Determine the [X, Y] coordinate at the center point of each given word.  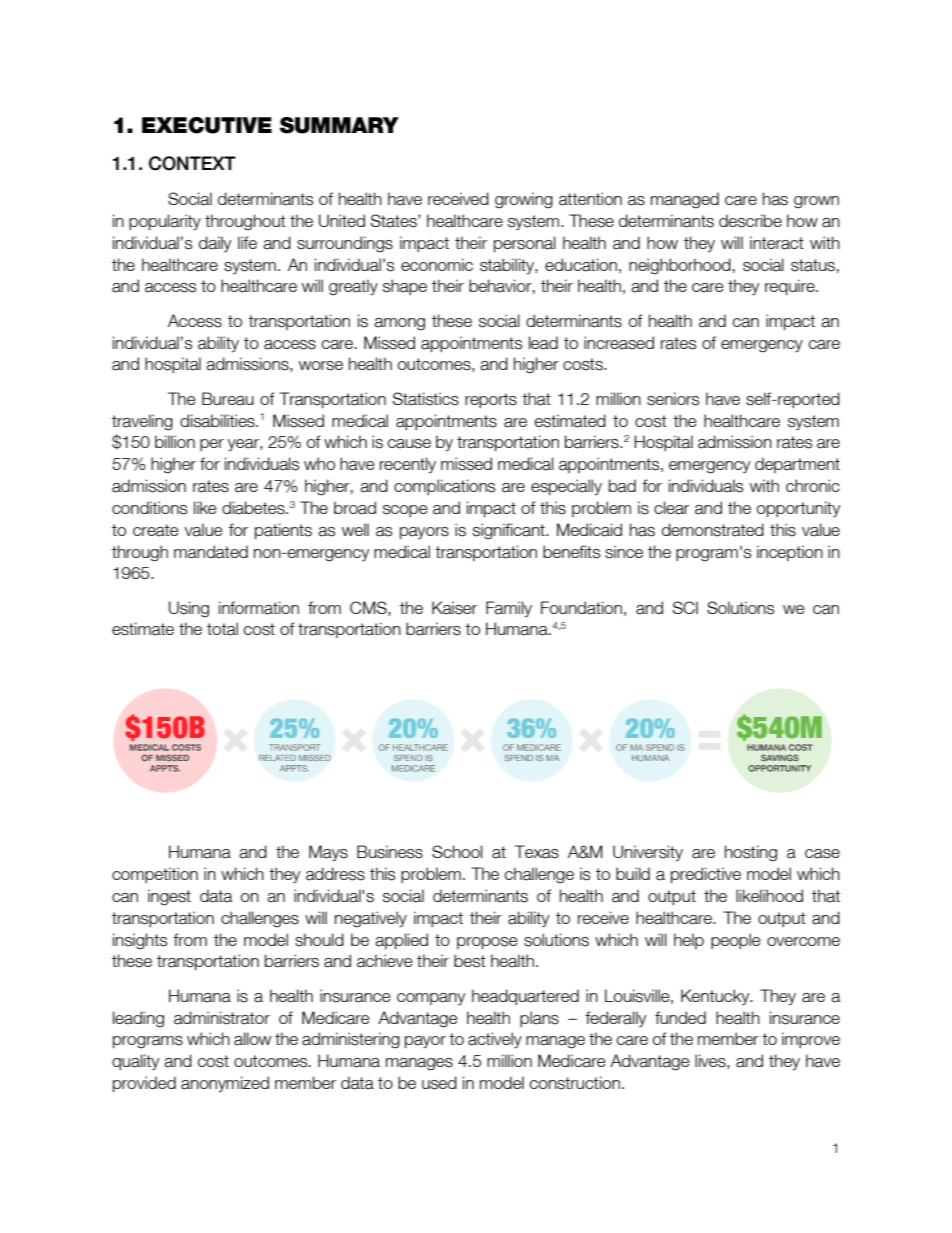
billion [175, 441]
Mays [328, 853]
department [797, 465]
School [457, 851]
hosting [751, 853]
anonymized [225, 1084]
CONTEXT [192, 163]
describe [750, 221]
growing [524, 200]
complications [444, 487]
